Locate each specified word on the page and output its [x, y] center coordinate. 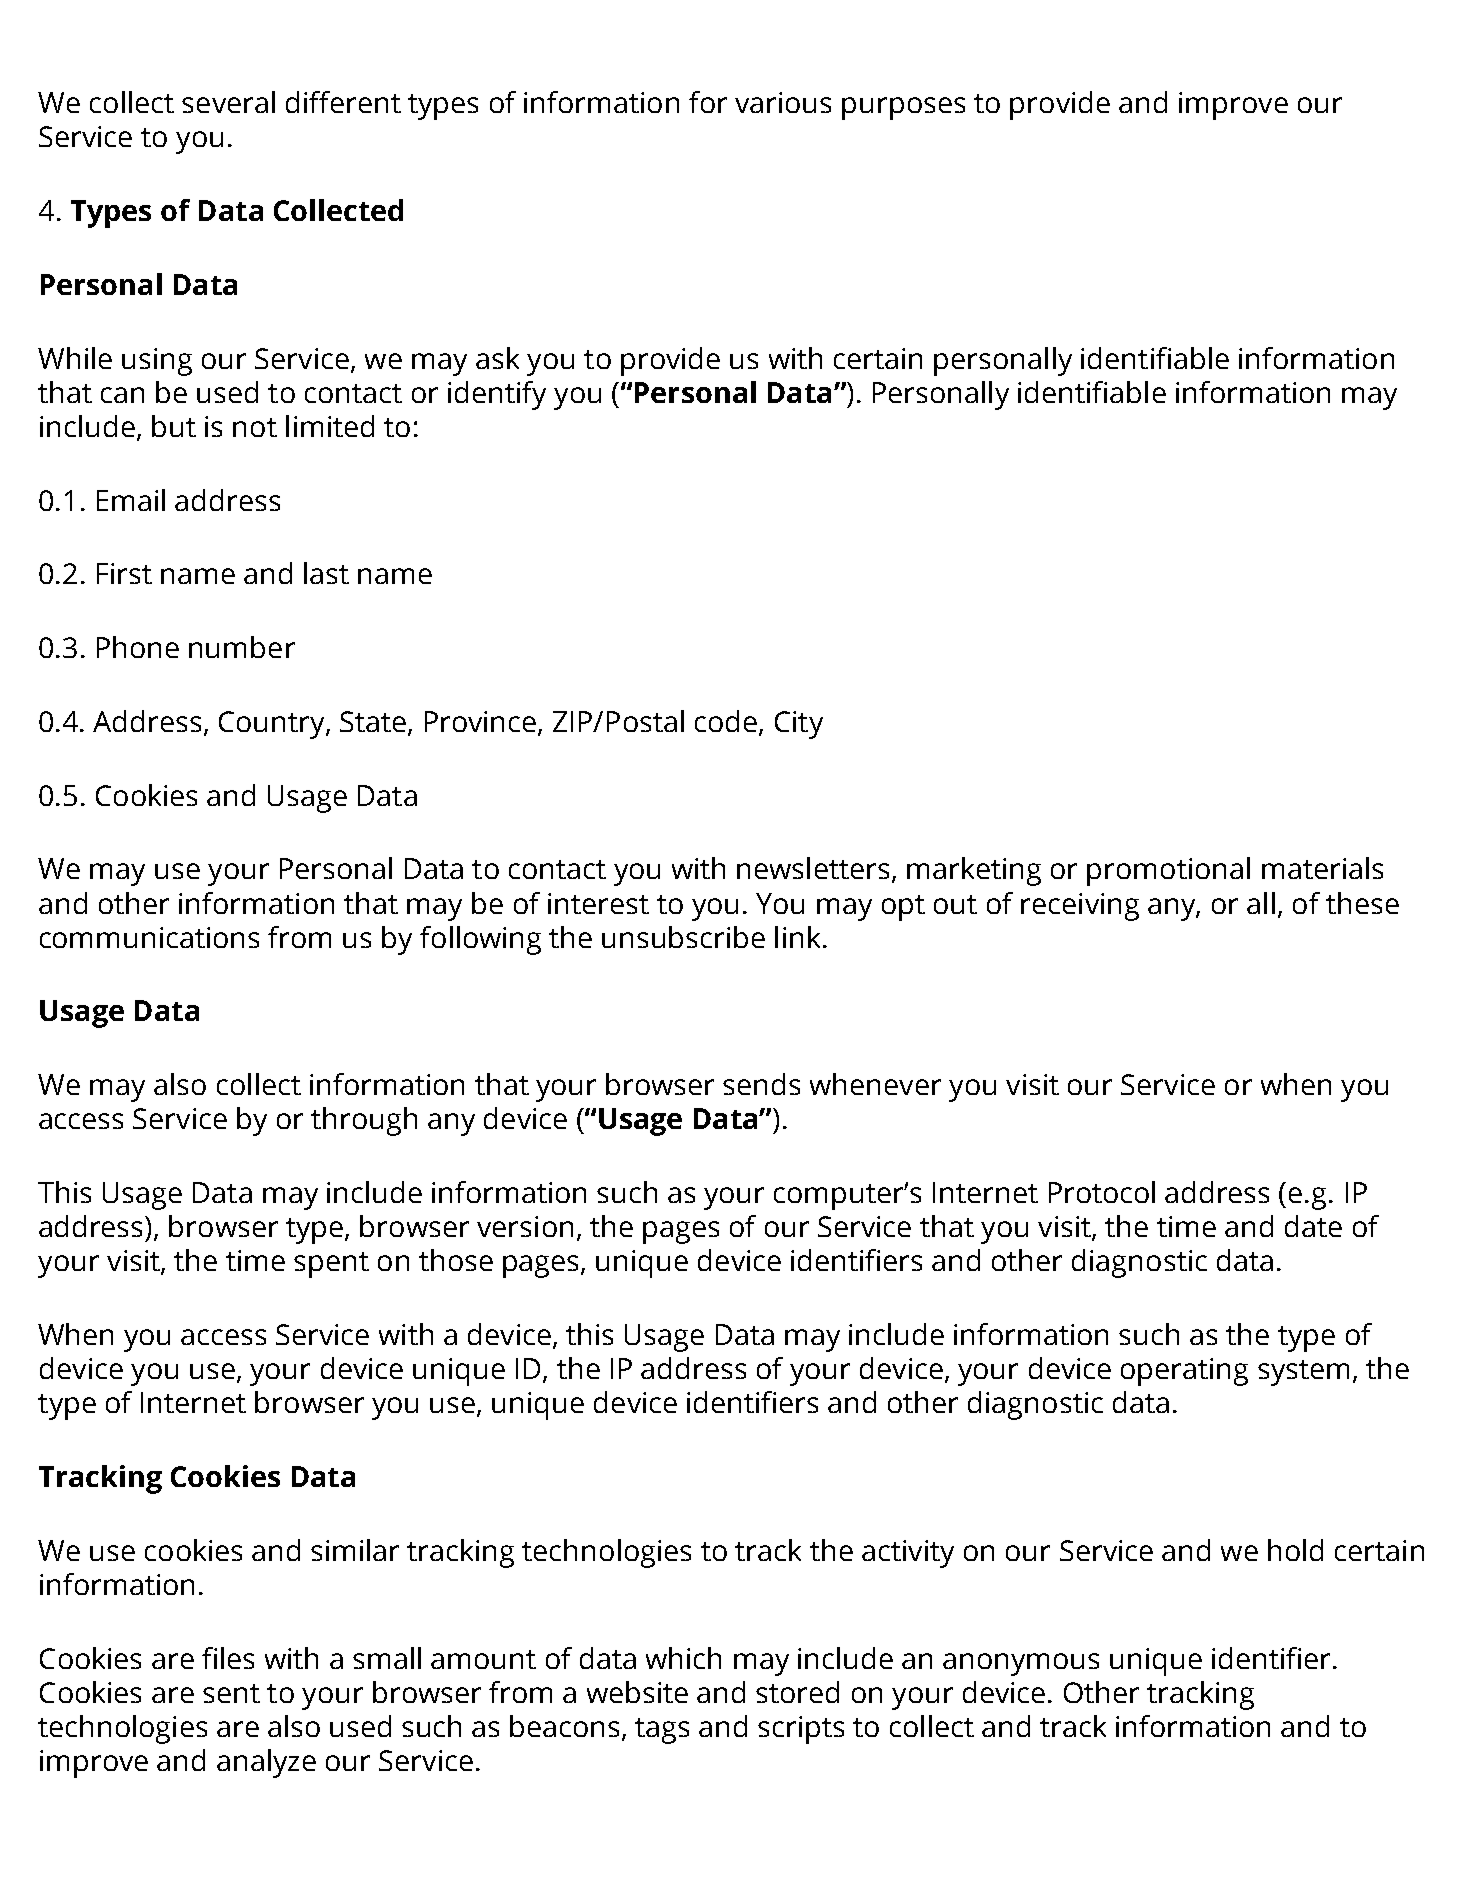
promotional [1168, 871]
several [228, 102]
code [726, 721]
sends [761, 1084]
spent [331, 1265]
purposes [903, 108]
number [242, 647]
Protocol [1102, 1192]
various [783, 102]
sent [231, 1693]
